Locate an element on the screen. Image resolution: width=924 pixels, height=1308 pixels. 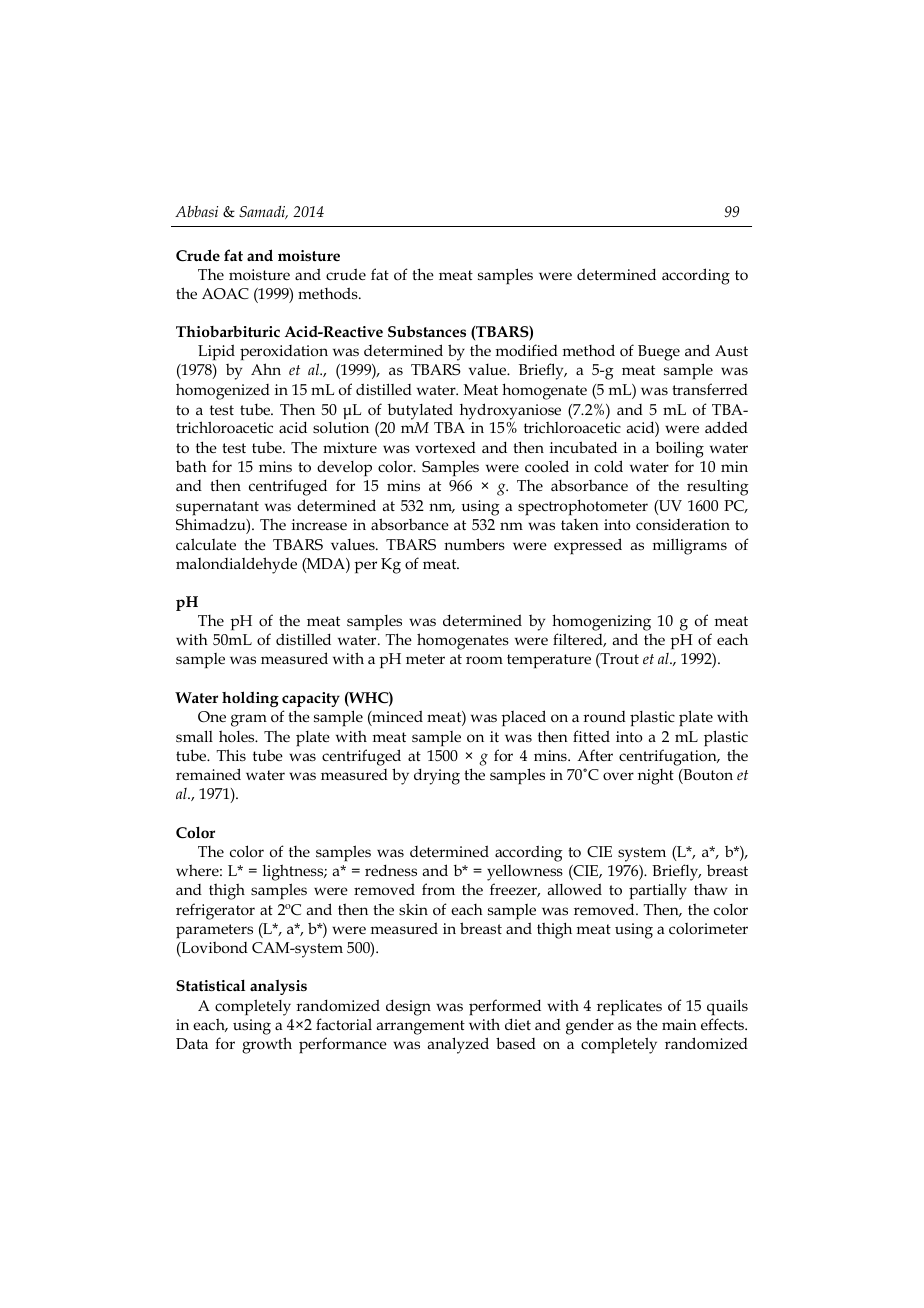
Substances is located at coordinates (427, 332).
